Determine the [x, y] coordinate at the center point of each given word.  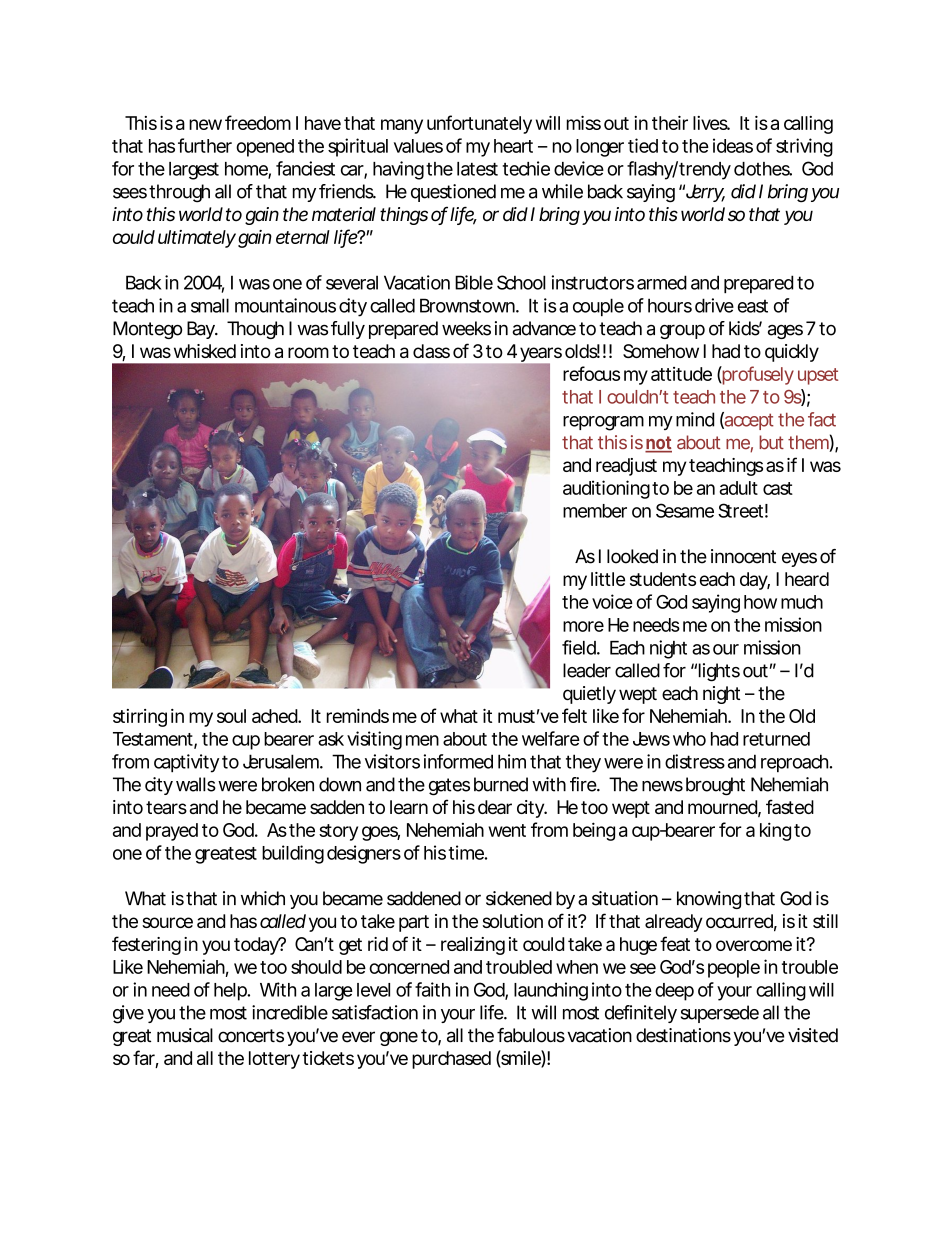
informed [458, 761]
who [689, 739]
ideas [733, 145]
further [205, 145]
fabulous [531, 1035]
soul [231, 716]
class [431, 351]
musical [185, 1035]
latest [477, 169]
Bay [201, 330]
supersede [720, 1014]
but [771, 442]
